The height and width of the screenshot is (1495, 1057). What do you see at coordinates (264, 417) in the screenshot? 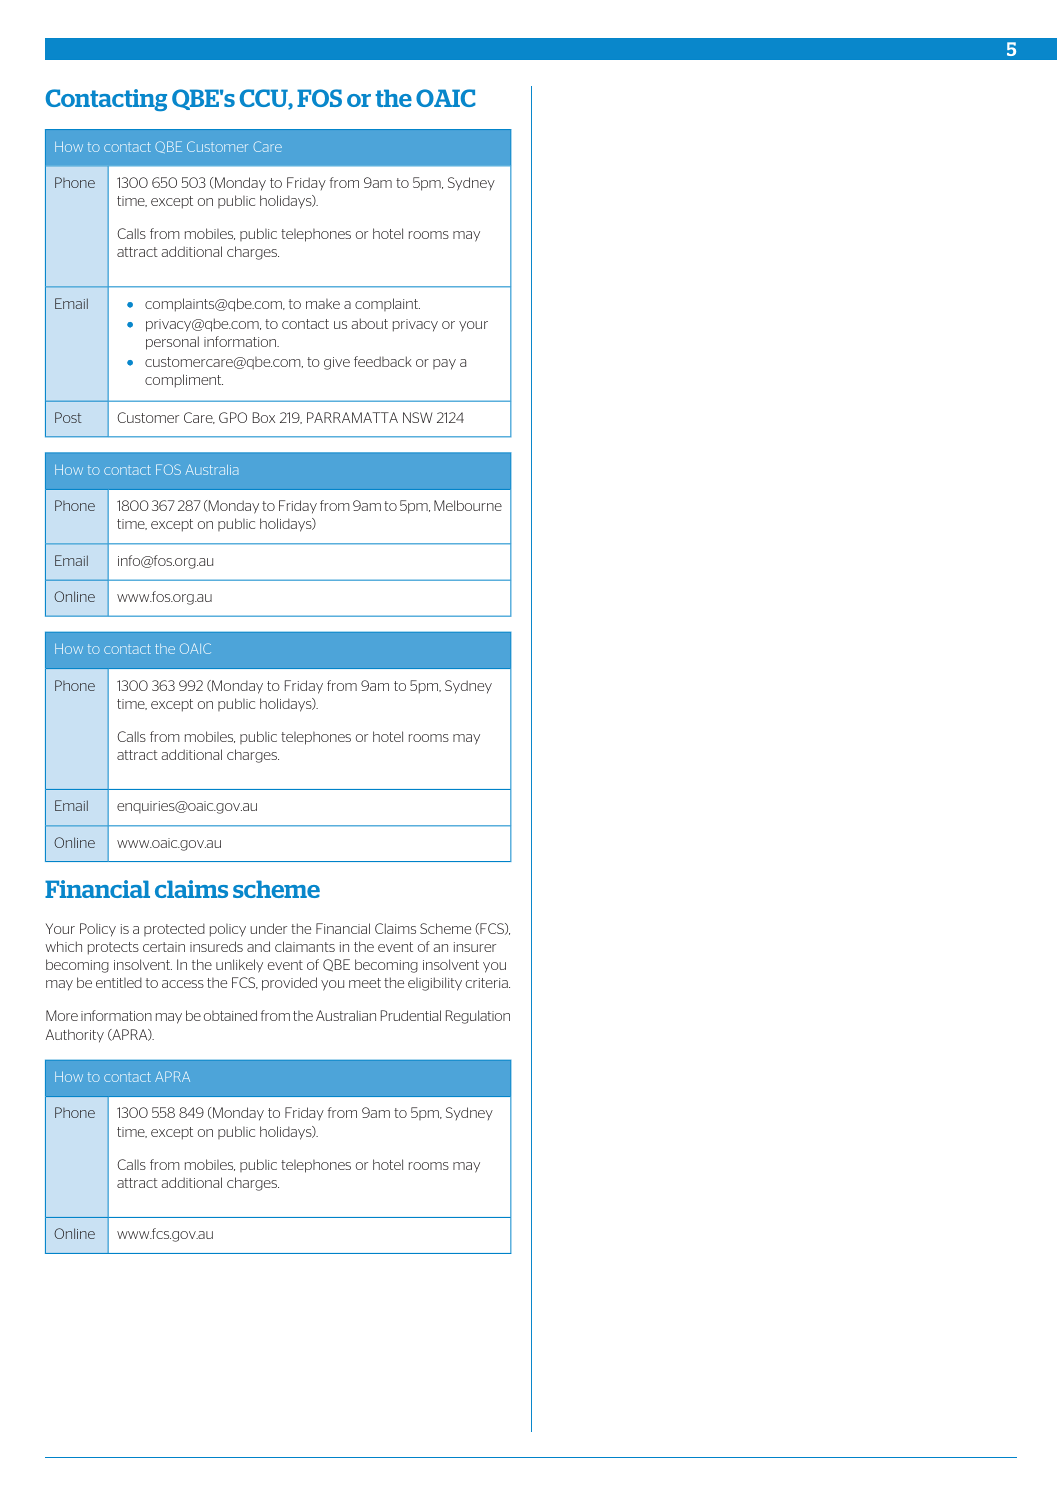
I see `Box` at bounding box center [264, 417].
